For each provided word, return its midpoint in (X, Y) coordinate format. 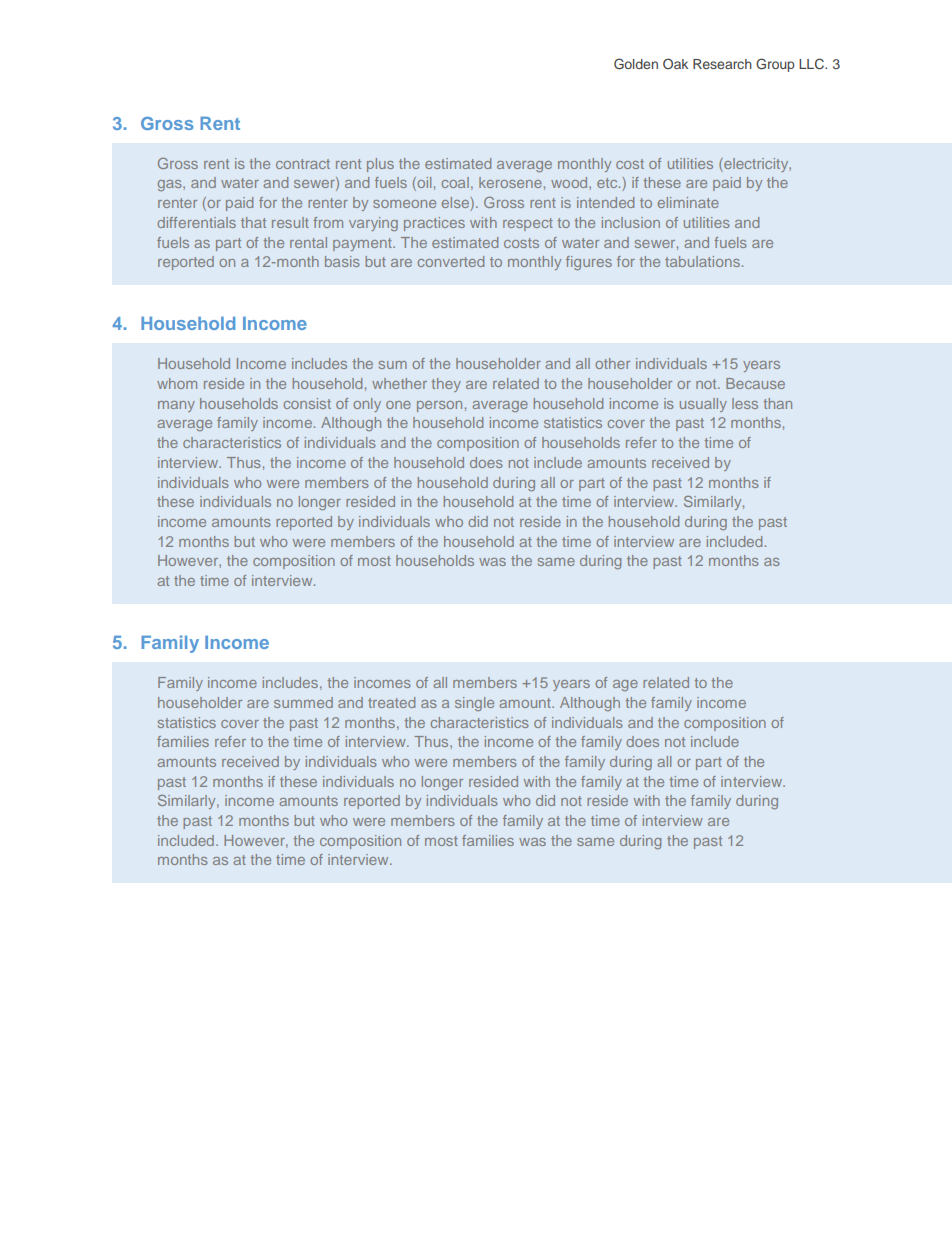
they (446, 385)
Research (722, 64)
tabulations (702, 261)
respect (528, 224)
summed (303, 702)
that (253, 222)
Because (755, 383)
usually (703, 405)
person (439, 406)
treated (391, 702)
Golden (636, 64)
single (474, 704)
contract (303, 164)
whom (177, 383)
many (176, 406)
